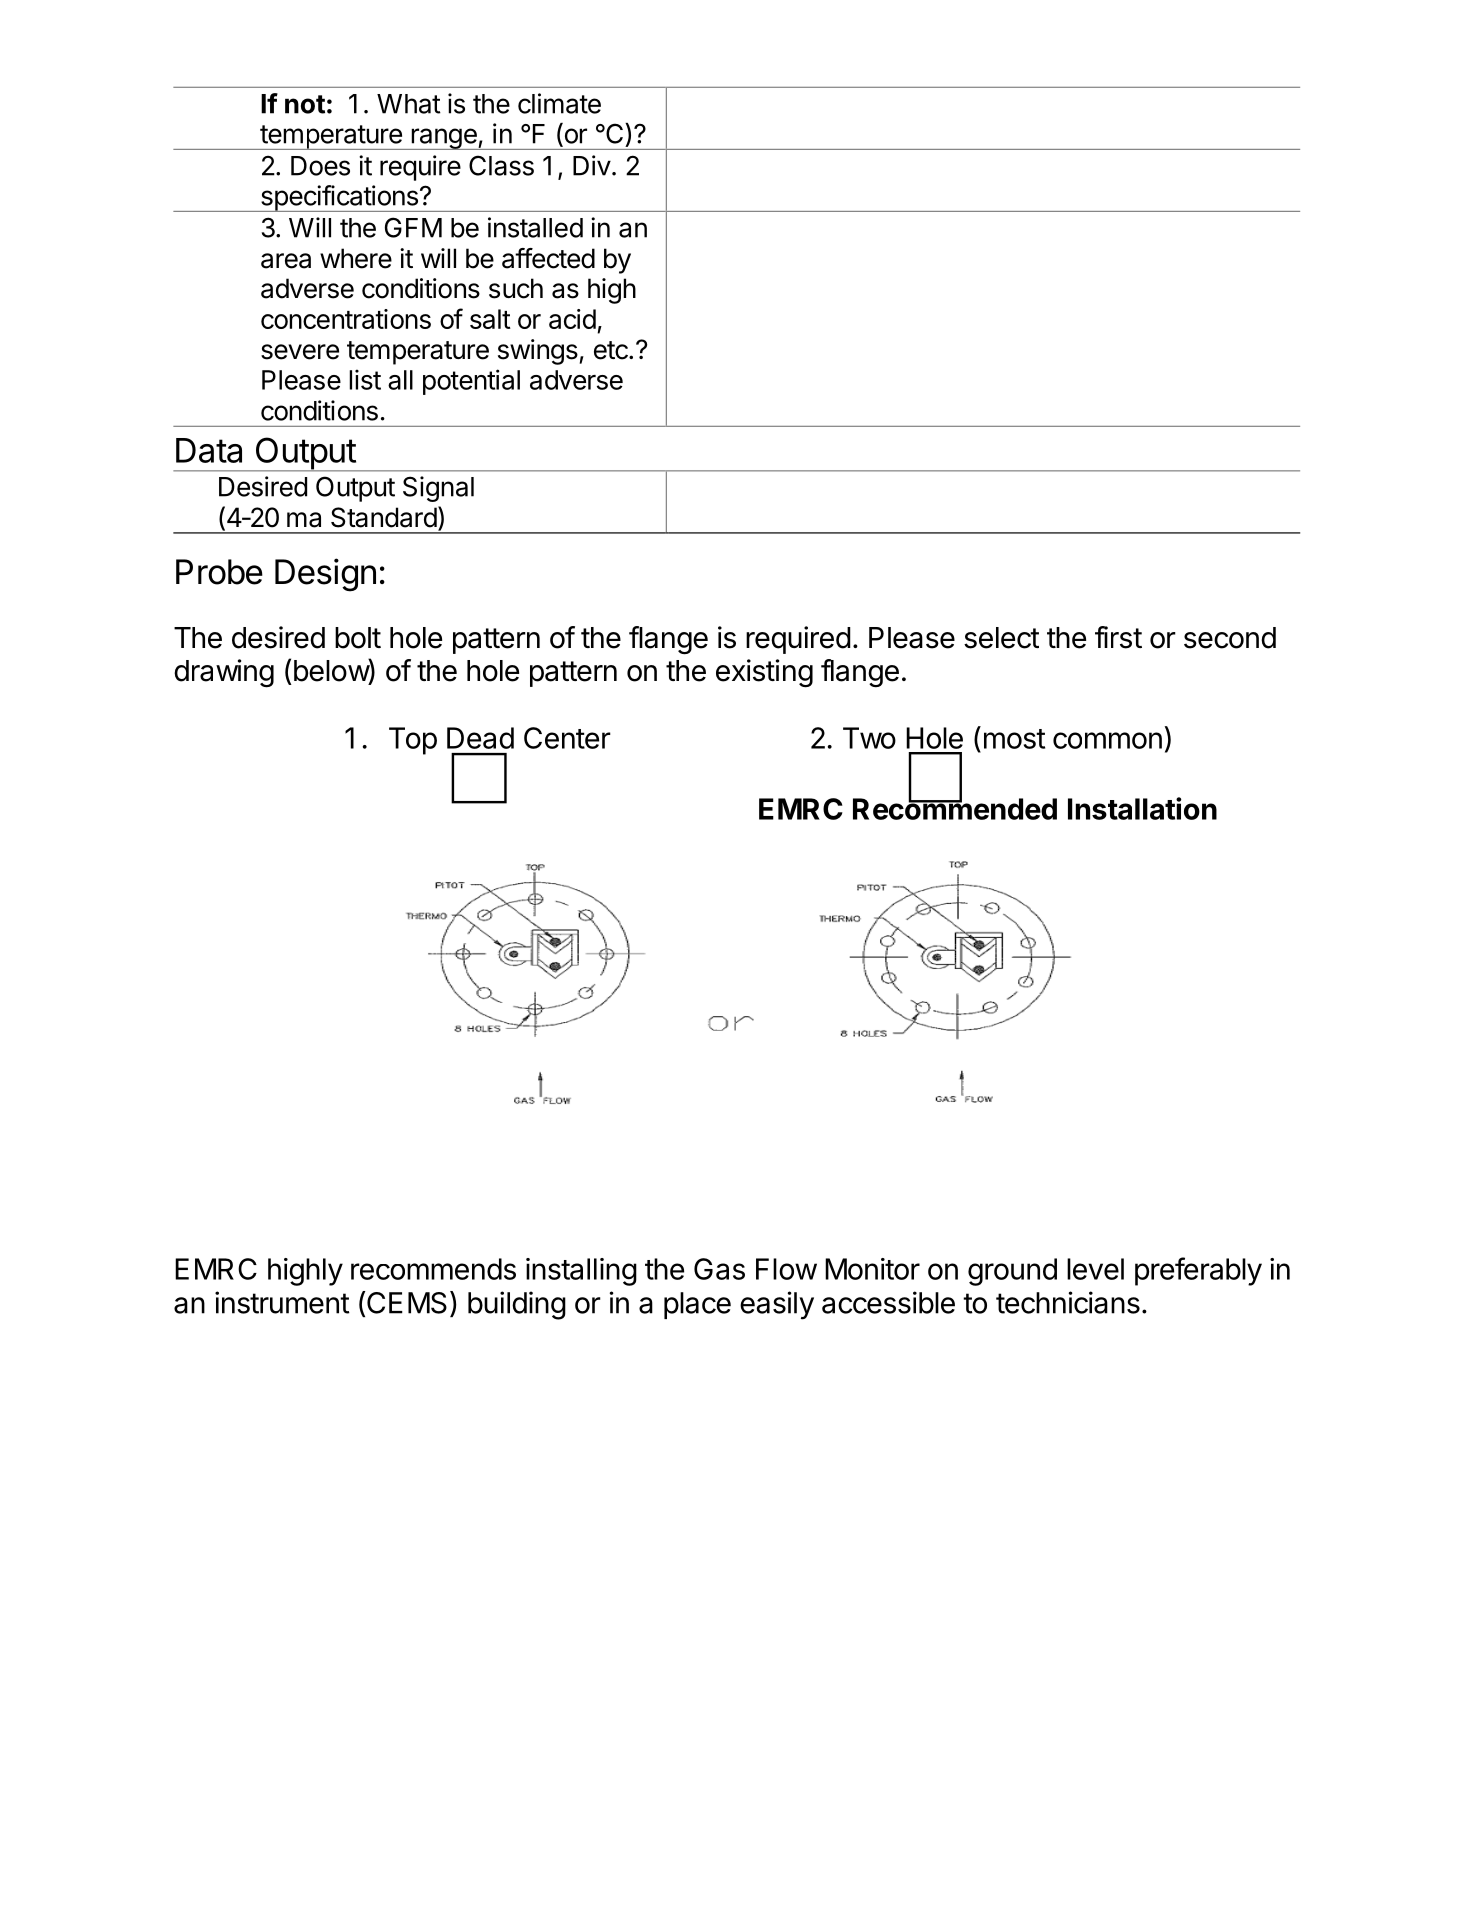 This screenshot has height=1907, width=1473. What do you see at coordinates (1095, 1269) in the screenshot?
I see `level` at bounding box center [1095, 1269].
